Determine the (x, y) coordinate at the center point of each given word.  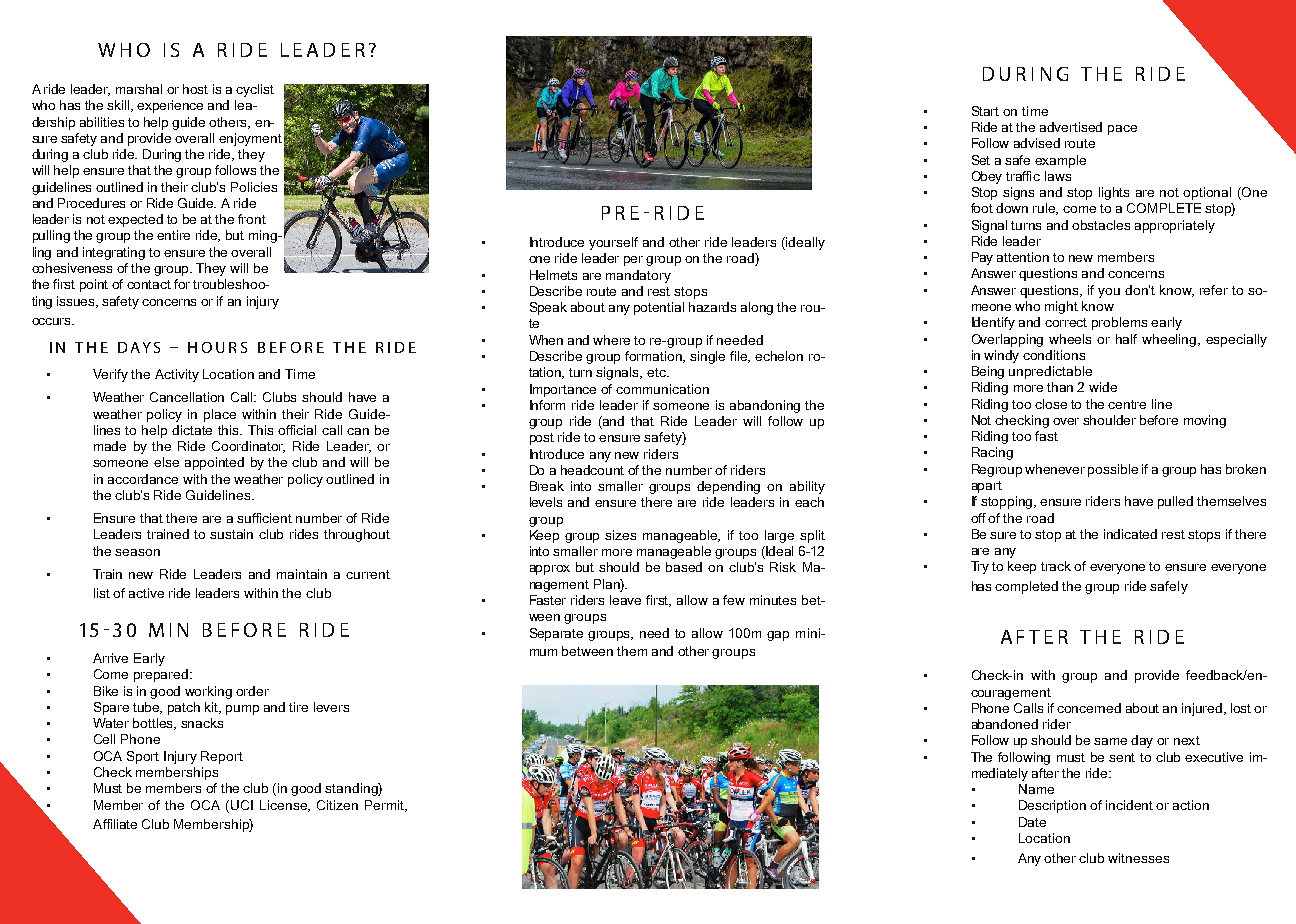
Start (985, 111)
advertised (1071, 127)
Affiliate (115, 824)
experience (170, 106)
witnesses (1138, 858)
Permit (386, 806)
